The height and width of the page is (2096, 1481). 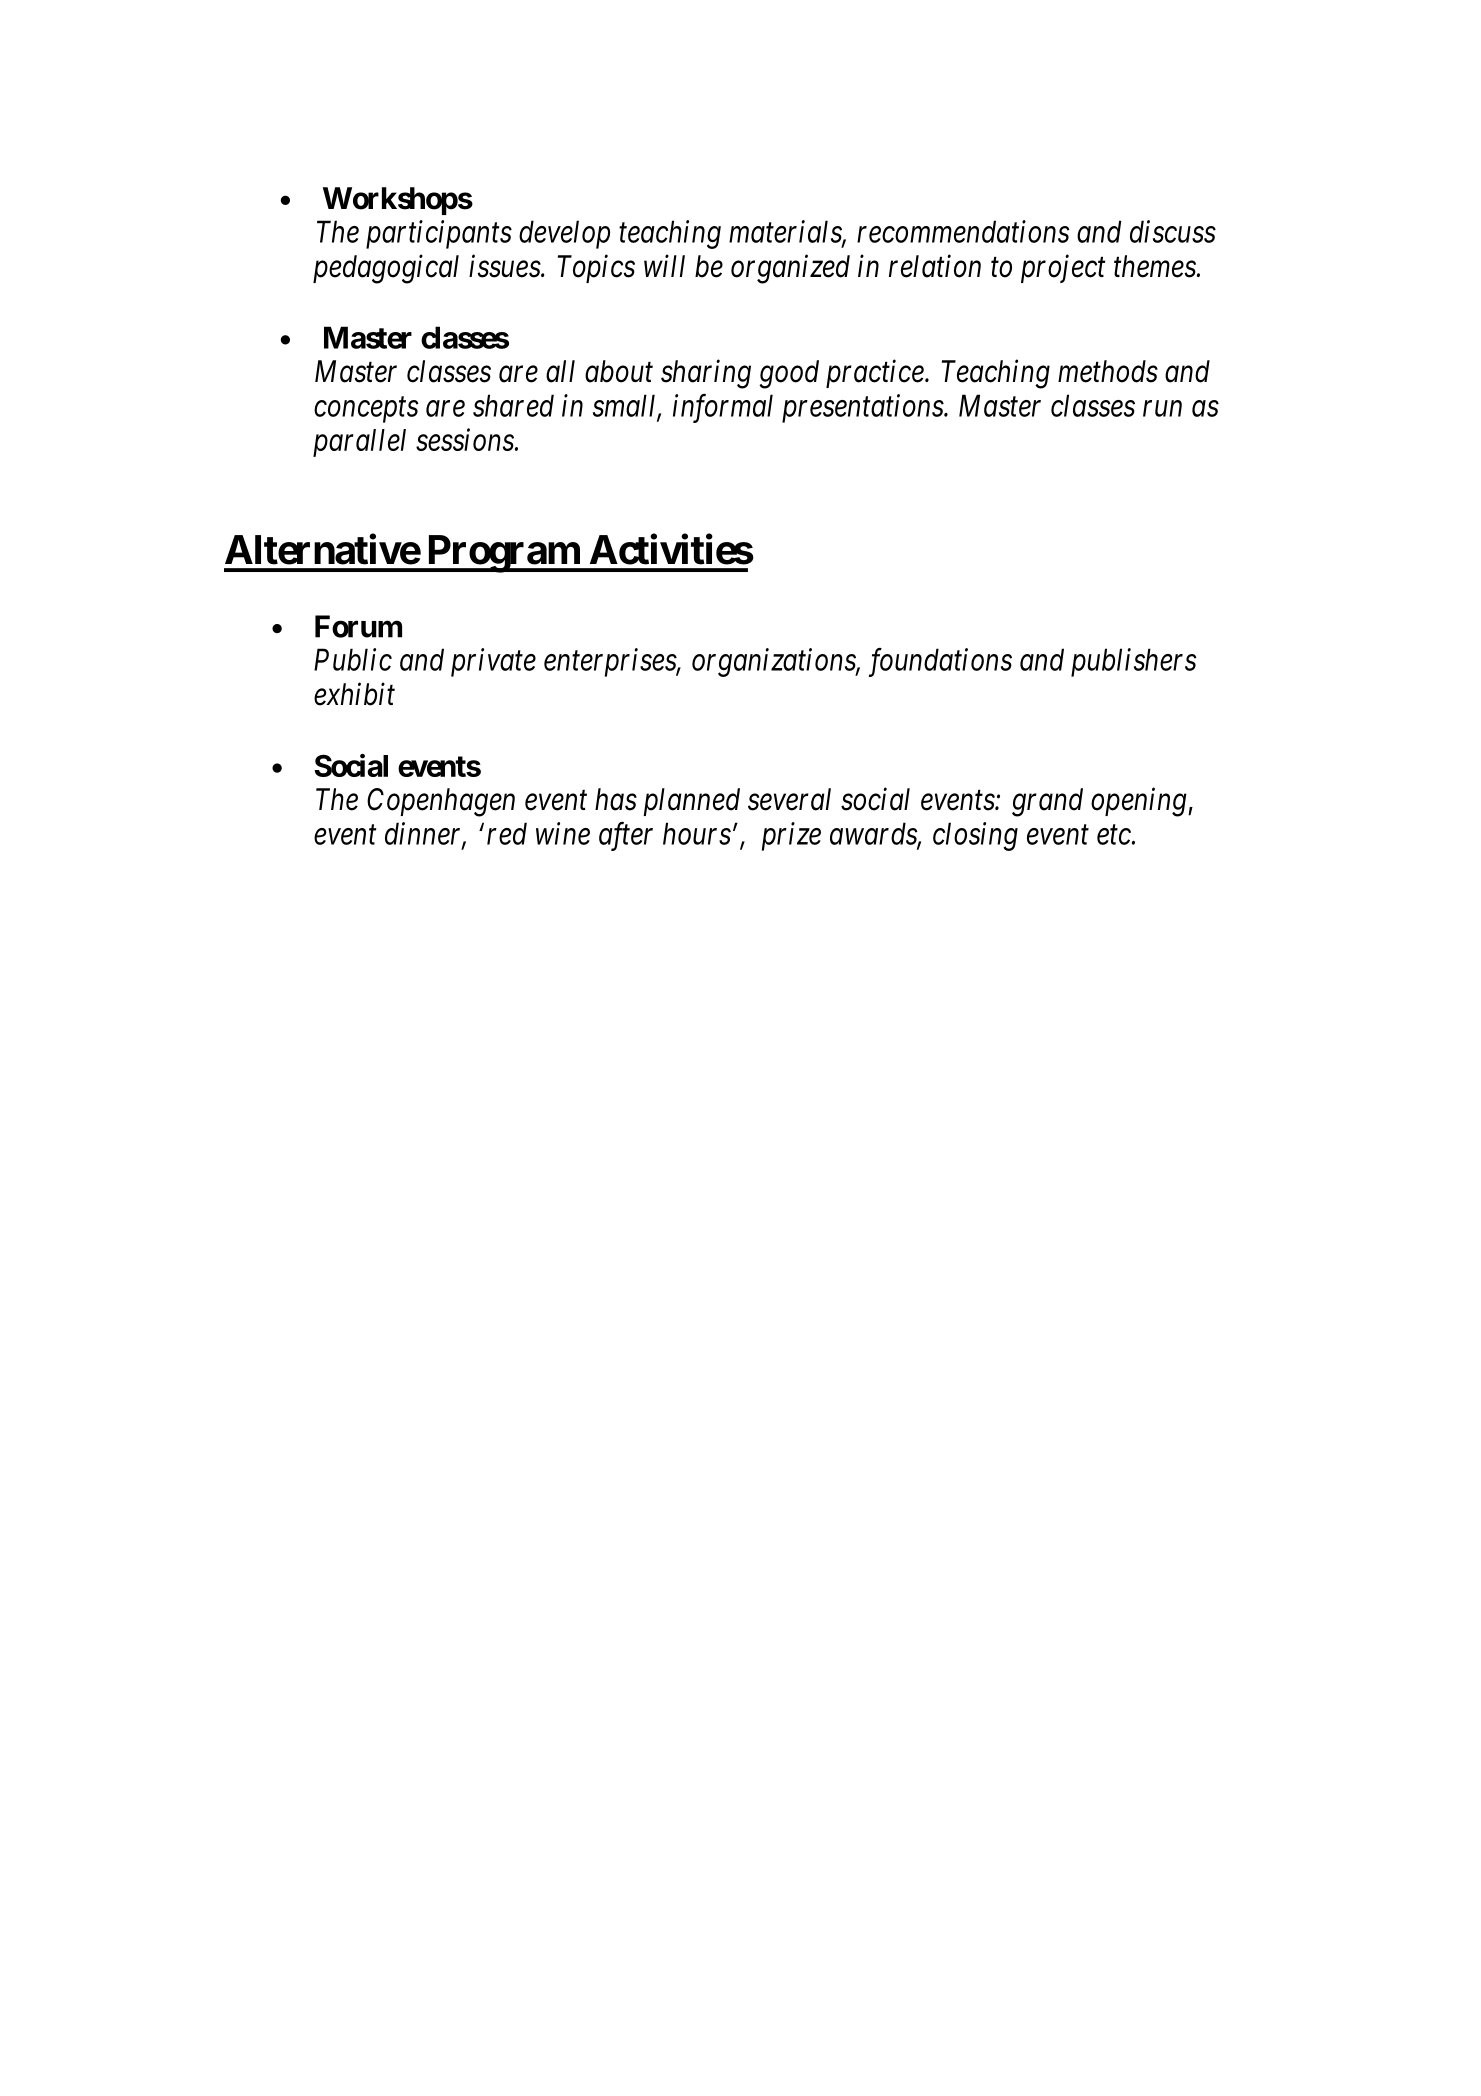 I want to click on shared, so click(x=513, y=405).
